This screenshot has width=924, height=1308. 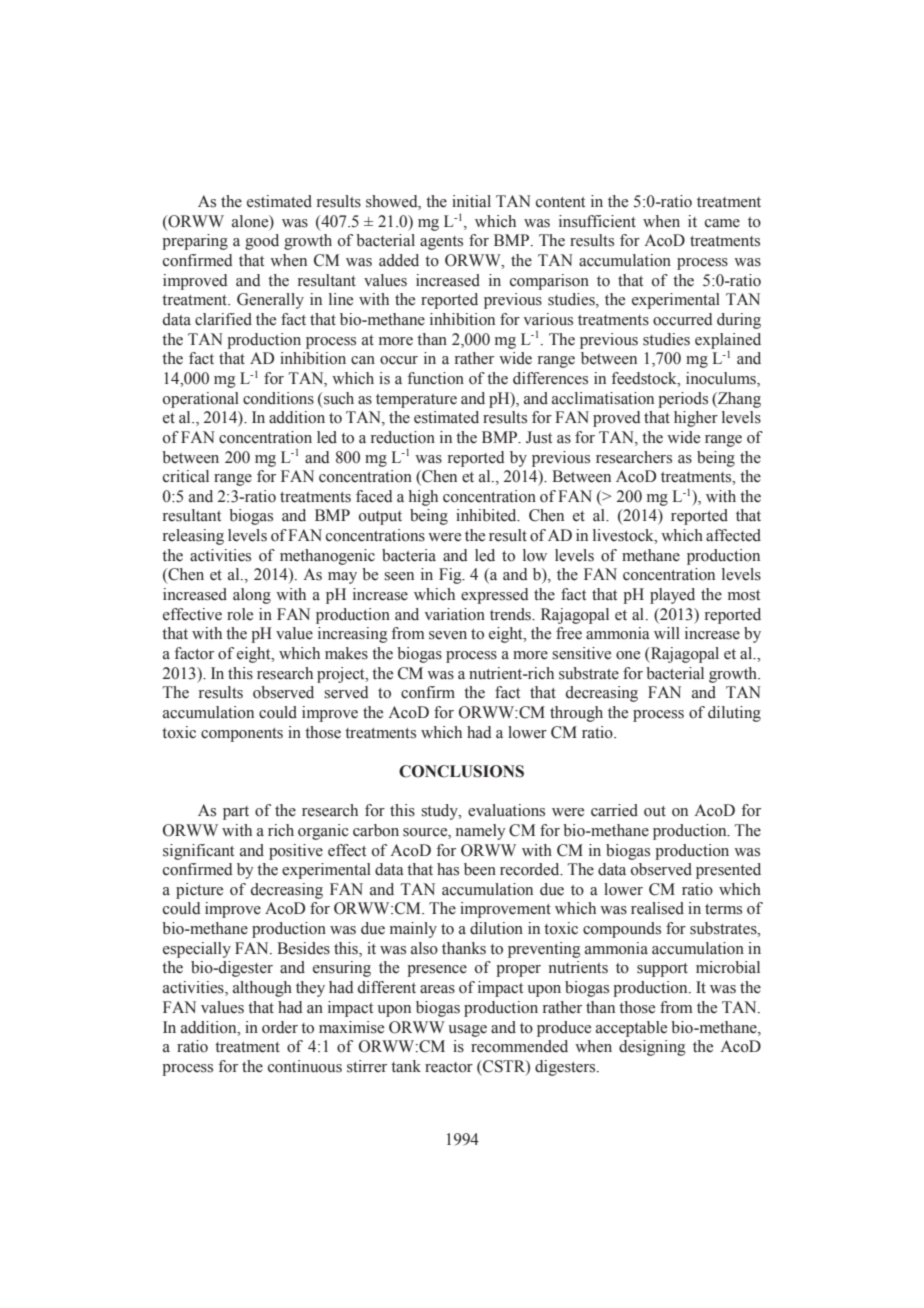 What do you see at coordinates (722, 223) in the screenshot?
I see `came` at bounding box center [722, 223].
